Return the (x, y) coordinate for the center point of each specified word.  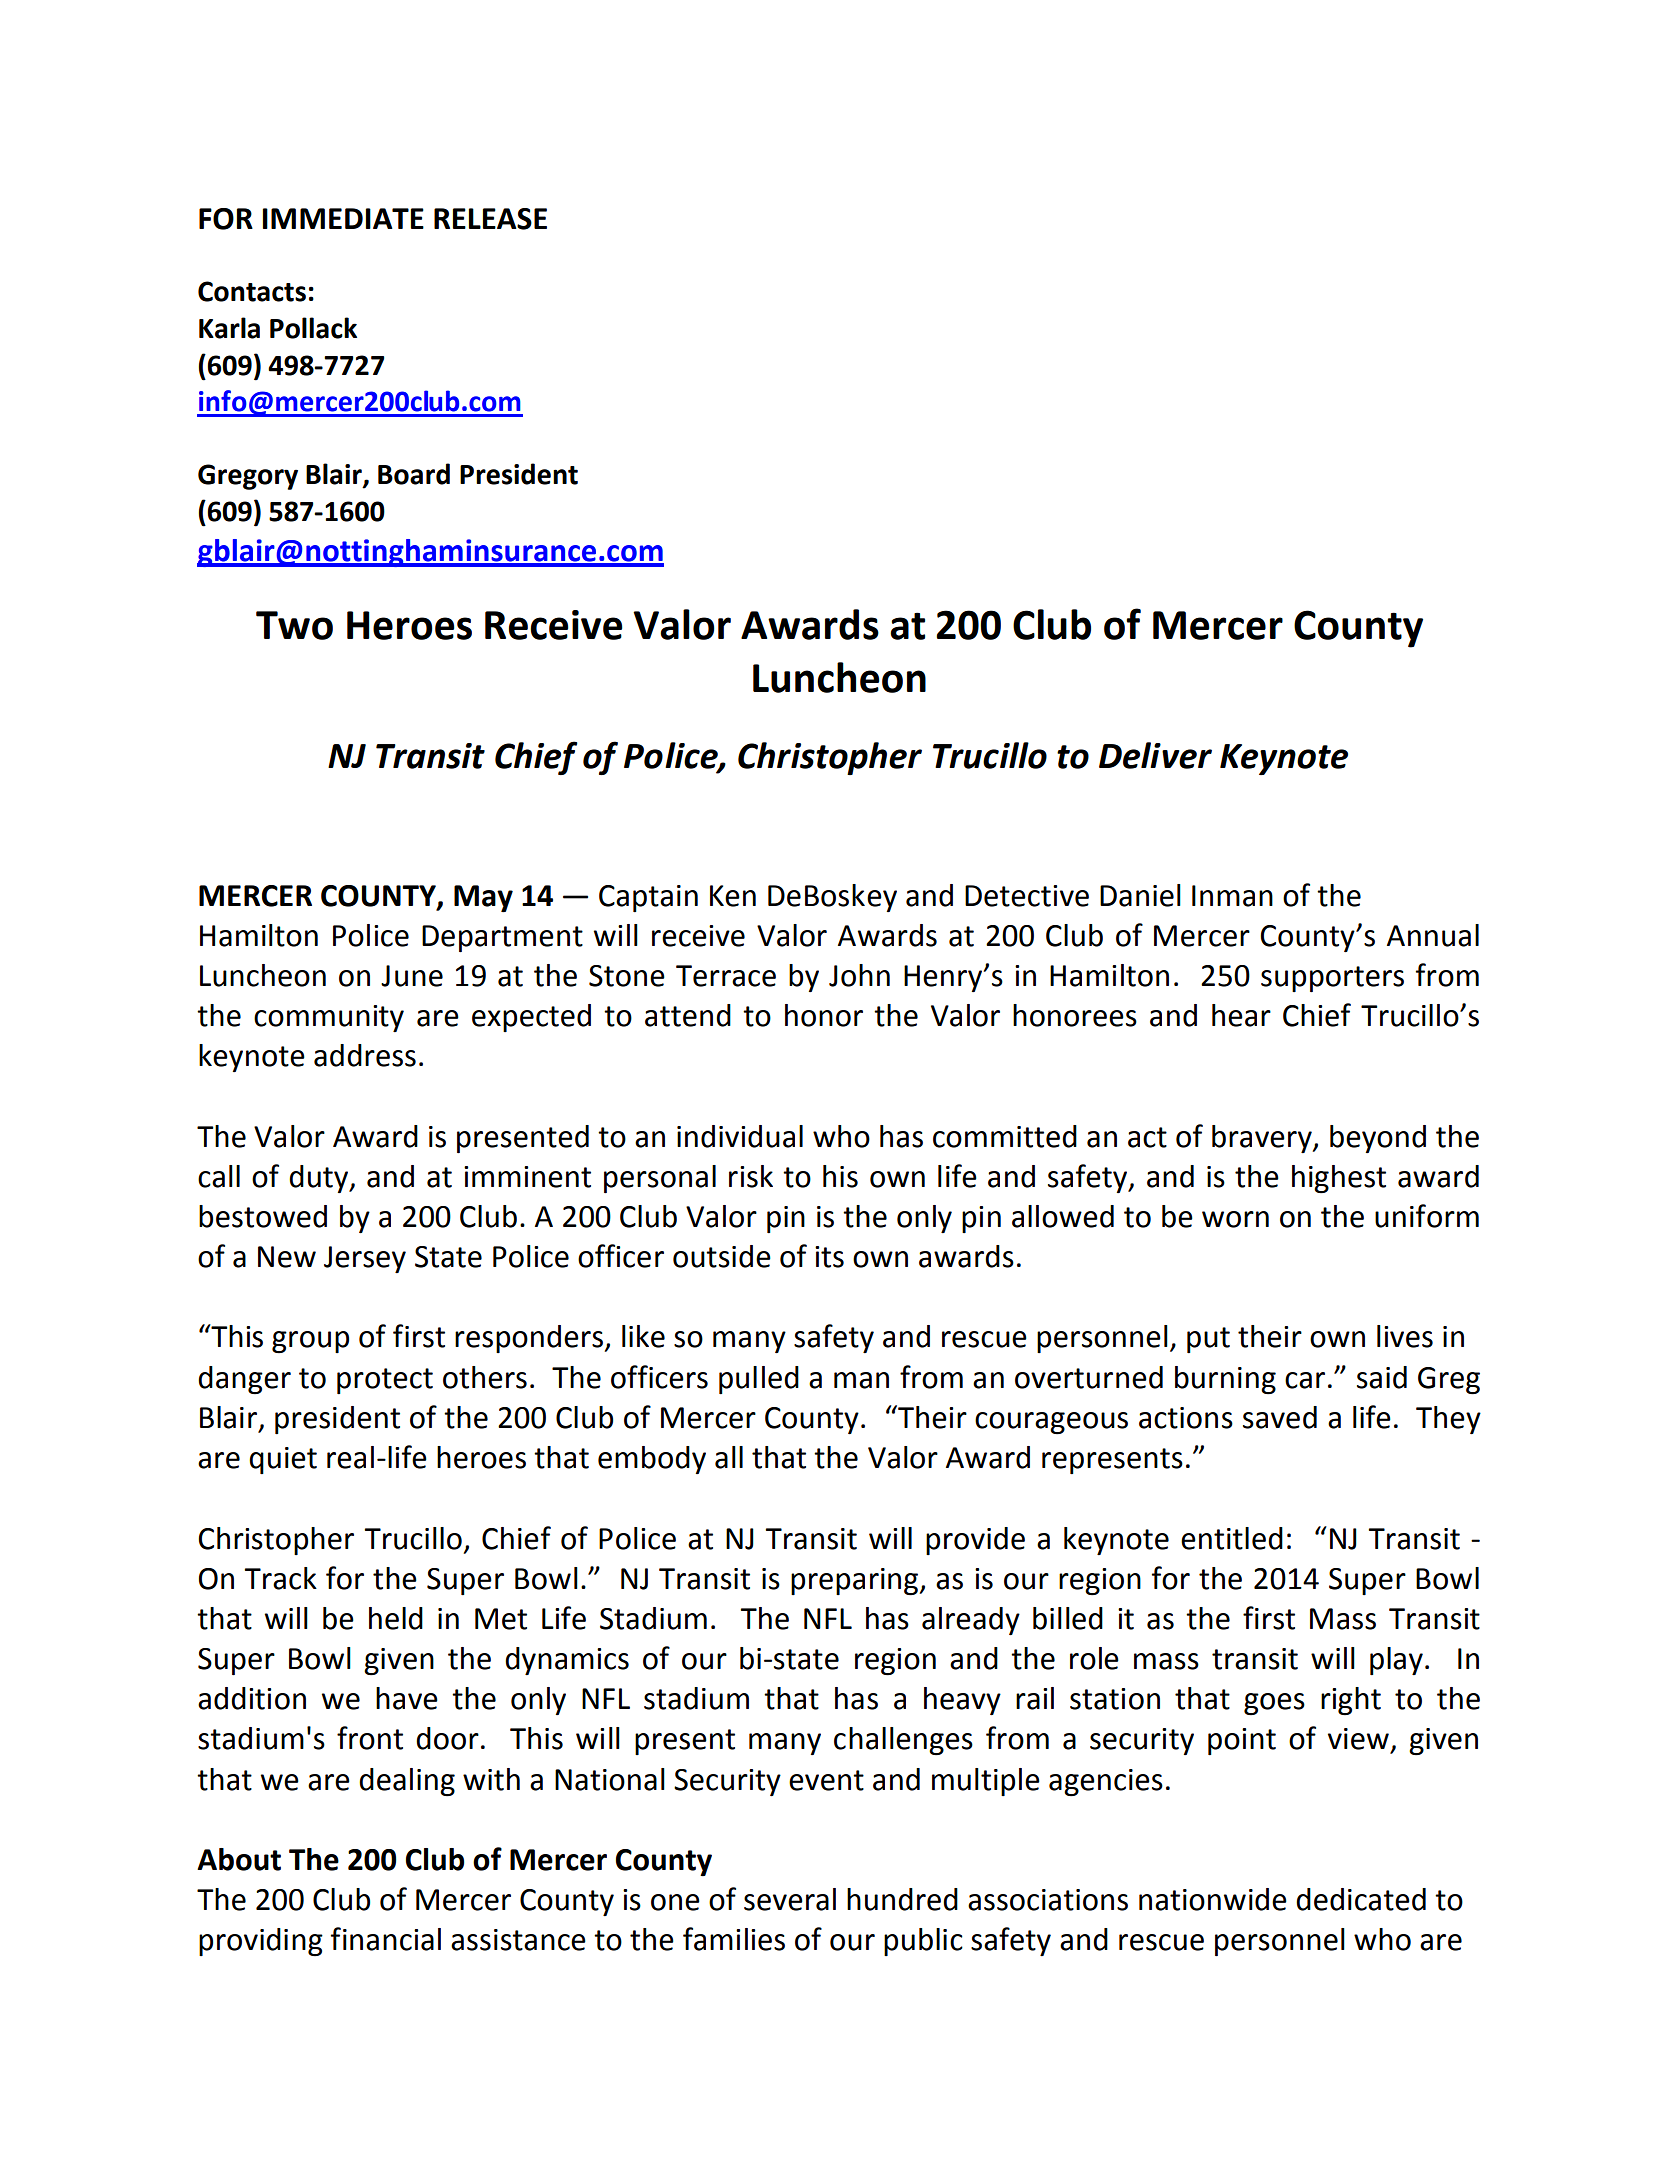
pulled (759, 1380)
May (483, 898)
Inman (1232, 896)
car (1305, 1380)
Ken (733, 896)
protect (385, 1381)
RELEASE (490, 219)
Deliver (1155, 755)
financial (386, 1939)
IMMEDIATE (343, 218)
